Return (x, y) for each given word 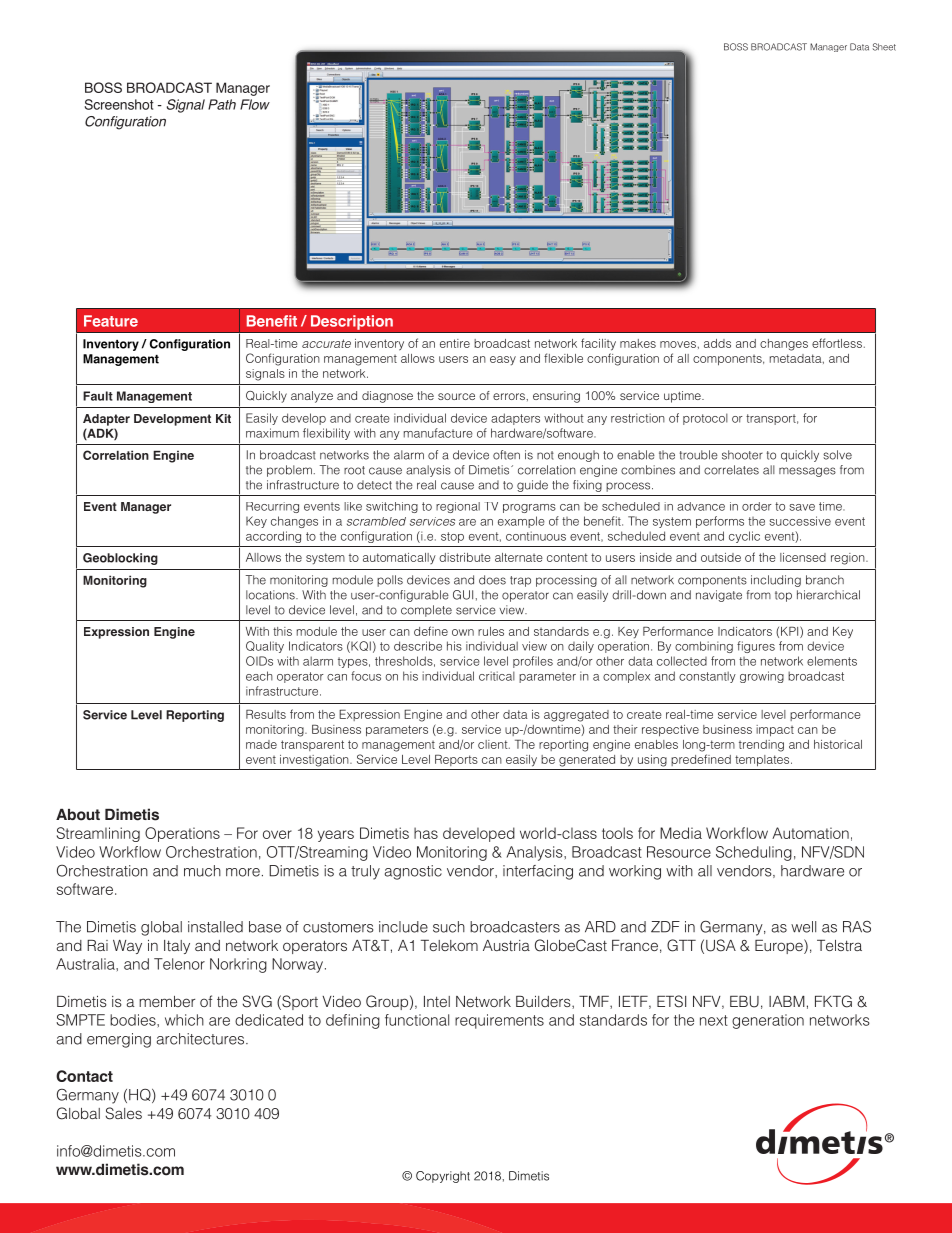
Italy (177, 947)
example (521, 522)
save (802, 507)
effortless (837, 343)
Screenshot (119, 104)
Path (222, 104)
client (494, 744)
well (803, 927)
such (449, 927)
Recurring (272, 507)
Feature (111, 321)
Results (266, 714)
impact (775, 730)
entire (455, 343)
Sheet (884, 47)
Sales (123, 1113)
